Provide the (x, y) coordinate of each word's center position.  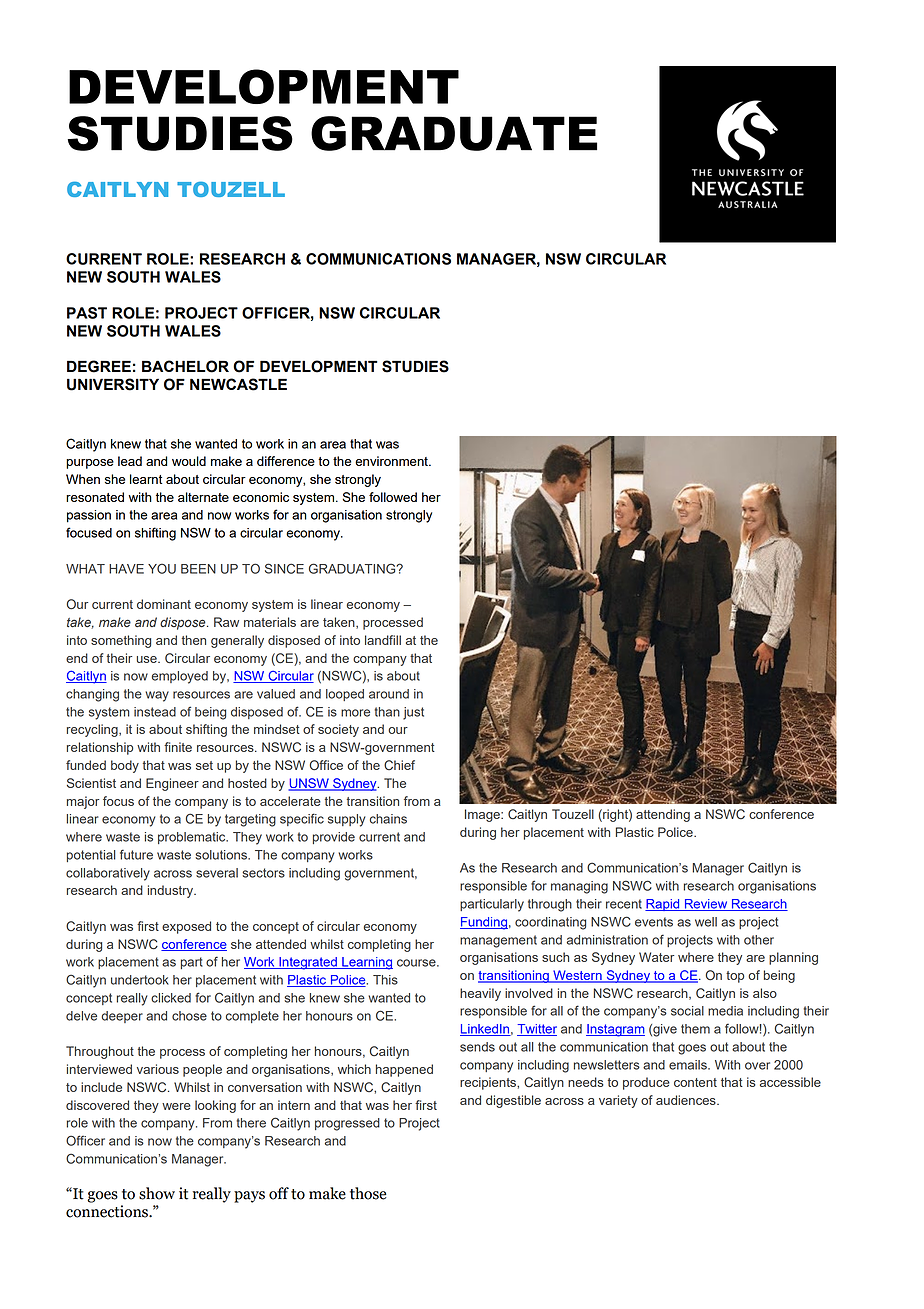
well (706, 922)
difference (286, 461)
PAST (87, 313)
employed (180, 677)
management (498, 941)
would (189, 461)
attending (663, 815)
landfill (383, 640)
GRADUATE (454, 133)
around (389, 694)
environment (392, 461)
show (157, 1193)
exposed (186, 927)
